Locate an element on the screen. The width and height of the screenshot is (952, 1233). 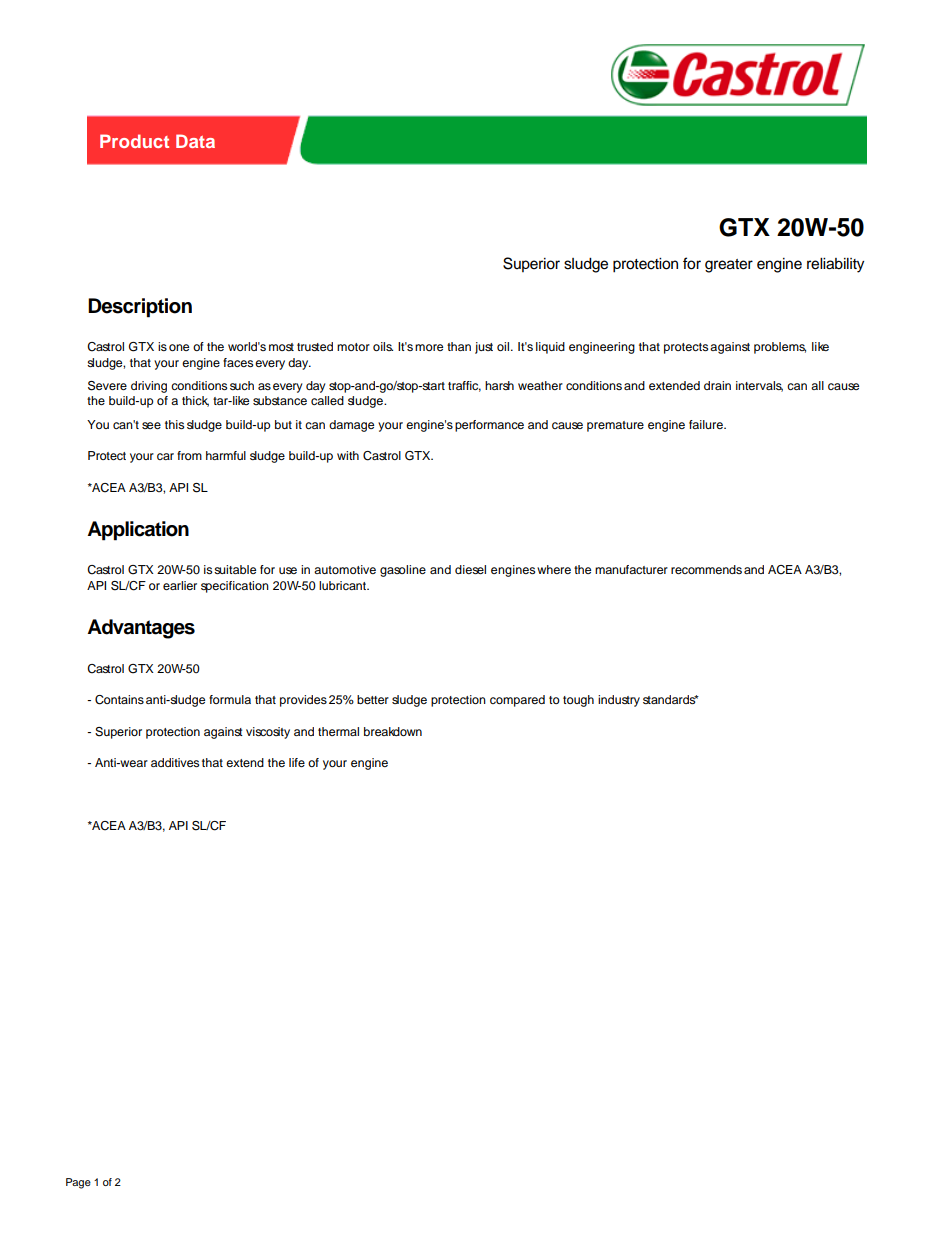
Data is located at coordinates (195, 141).
